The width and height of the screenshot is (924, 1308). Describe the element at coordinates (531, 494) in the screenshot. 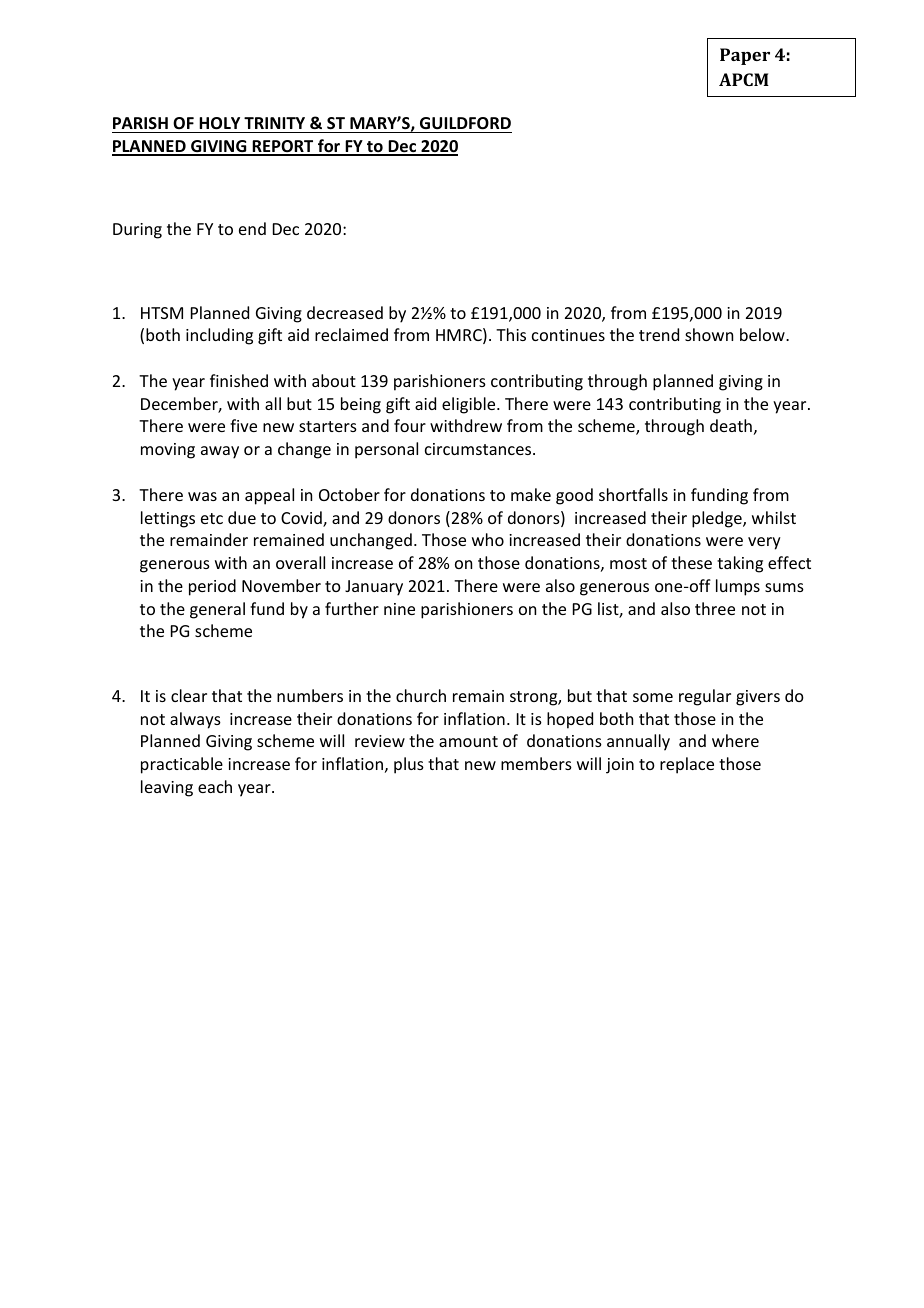

I see `make` at that location.
